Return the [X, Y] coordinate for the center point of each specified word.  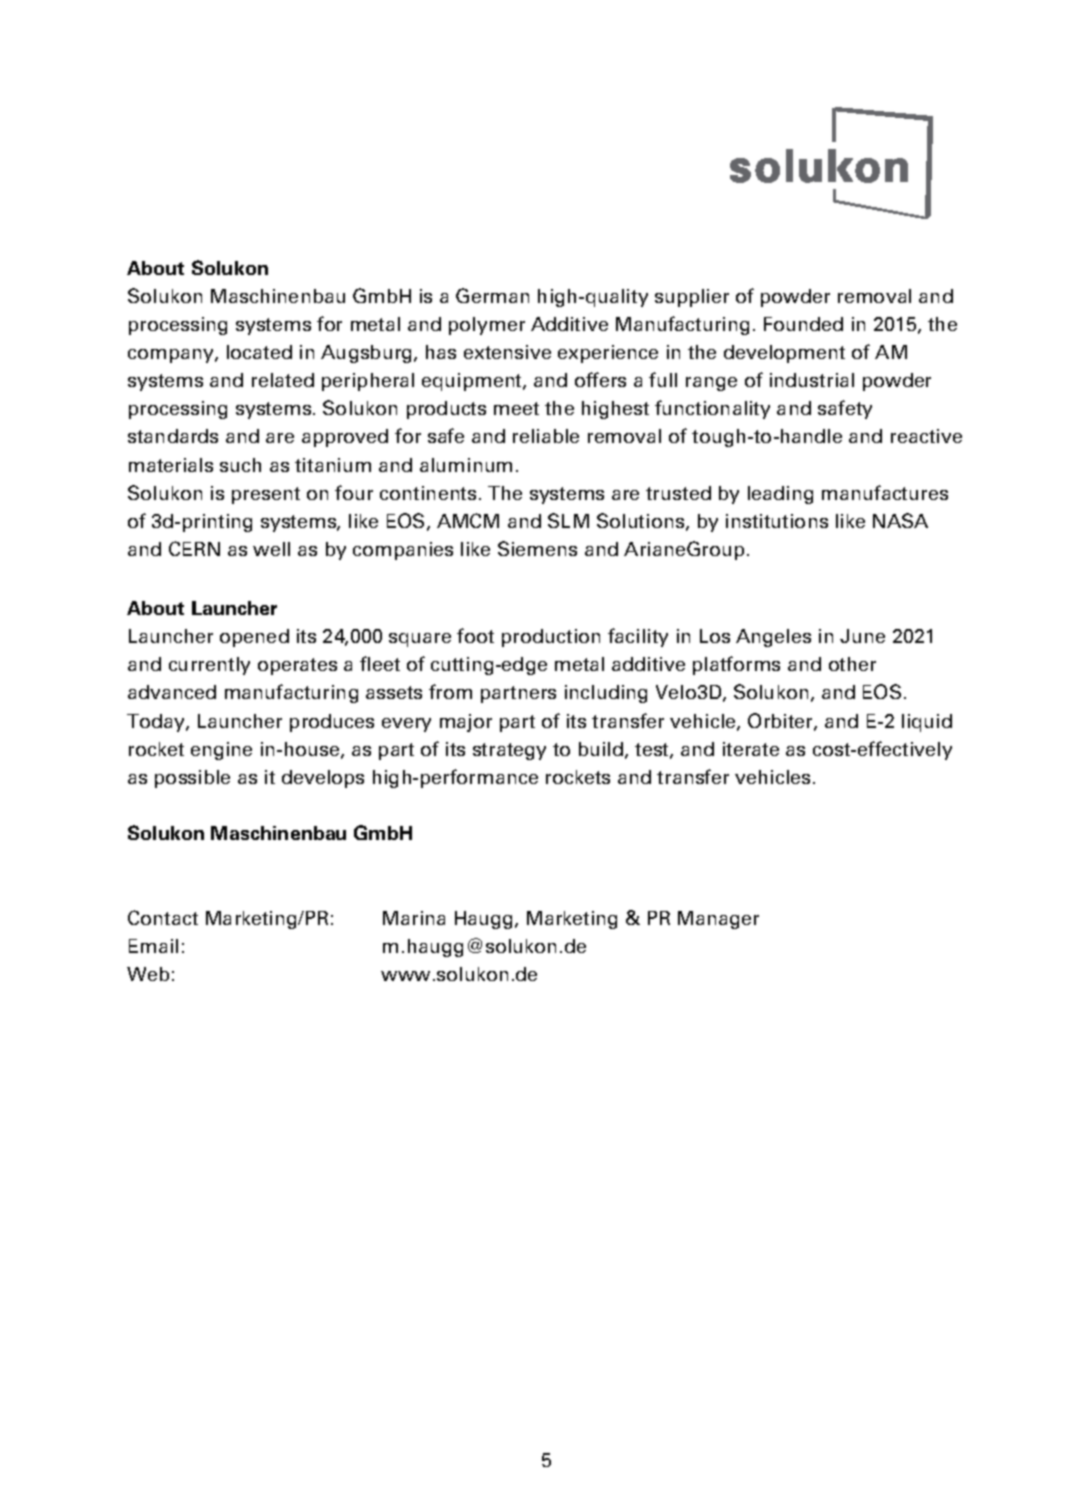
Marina [414, 918]
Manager [718, 920]
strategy [509, 751]
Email [153, 946]
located [259, 352]
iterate [751, 749]
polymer [487, 326]
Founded [803, 324]
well [271, 549]
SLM [568, 520]
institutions [777, 521]
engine [221, 751]
